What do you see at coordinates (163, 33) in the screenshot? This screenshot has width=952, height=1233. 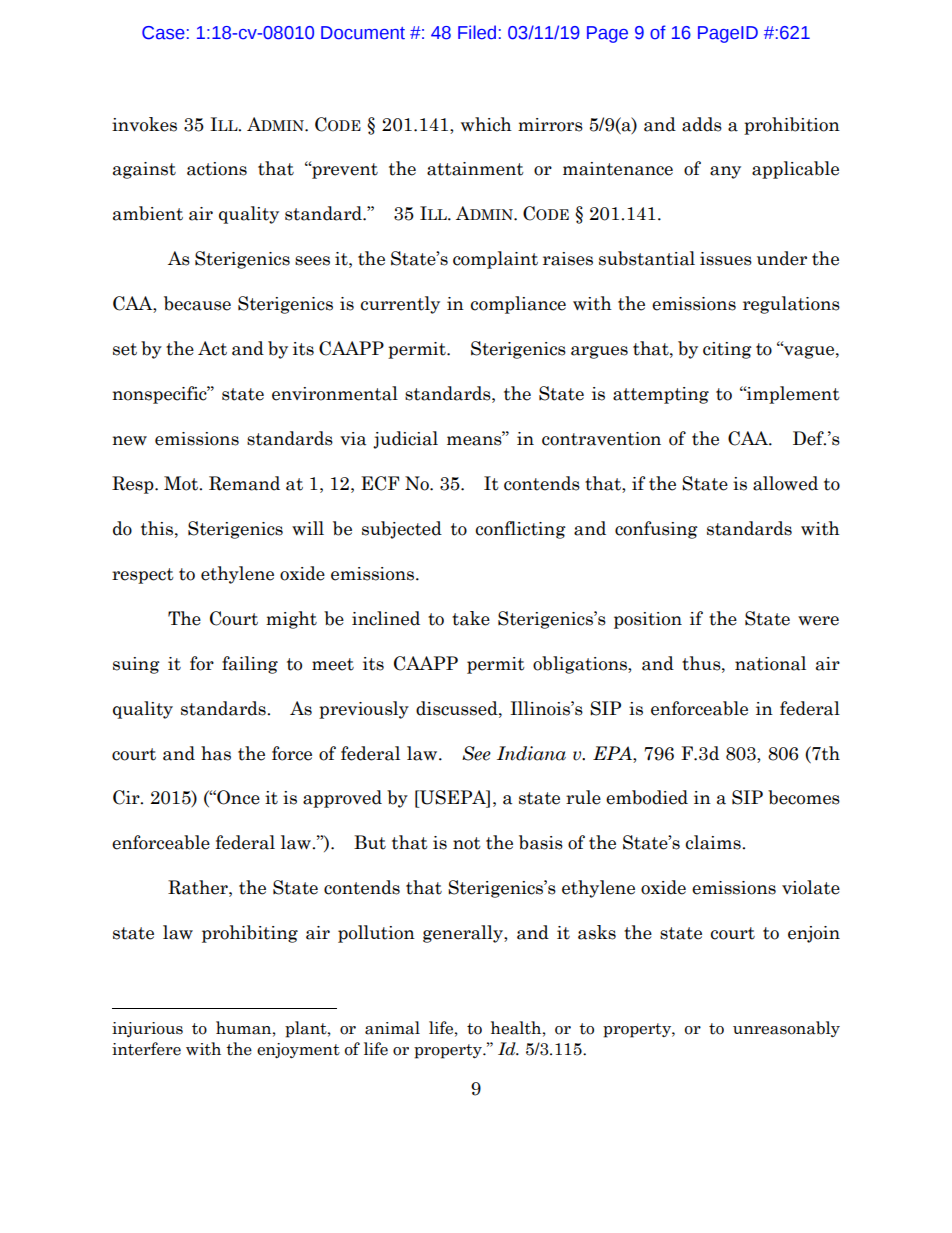 I see `Case` at bounding box center [163, 33].
